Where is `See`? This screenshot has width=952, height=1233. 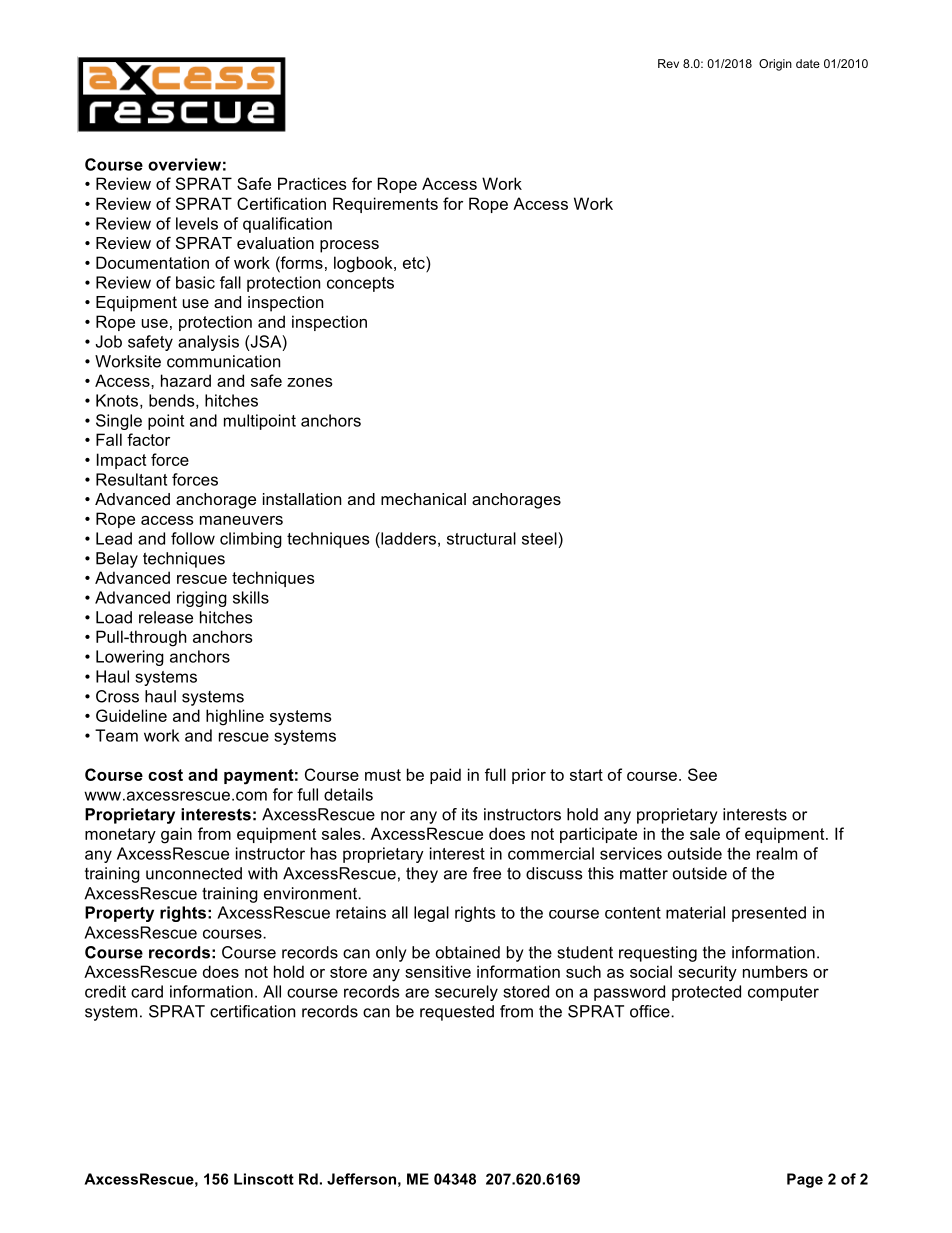 See is located at coordinates (702, 774).
